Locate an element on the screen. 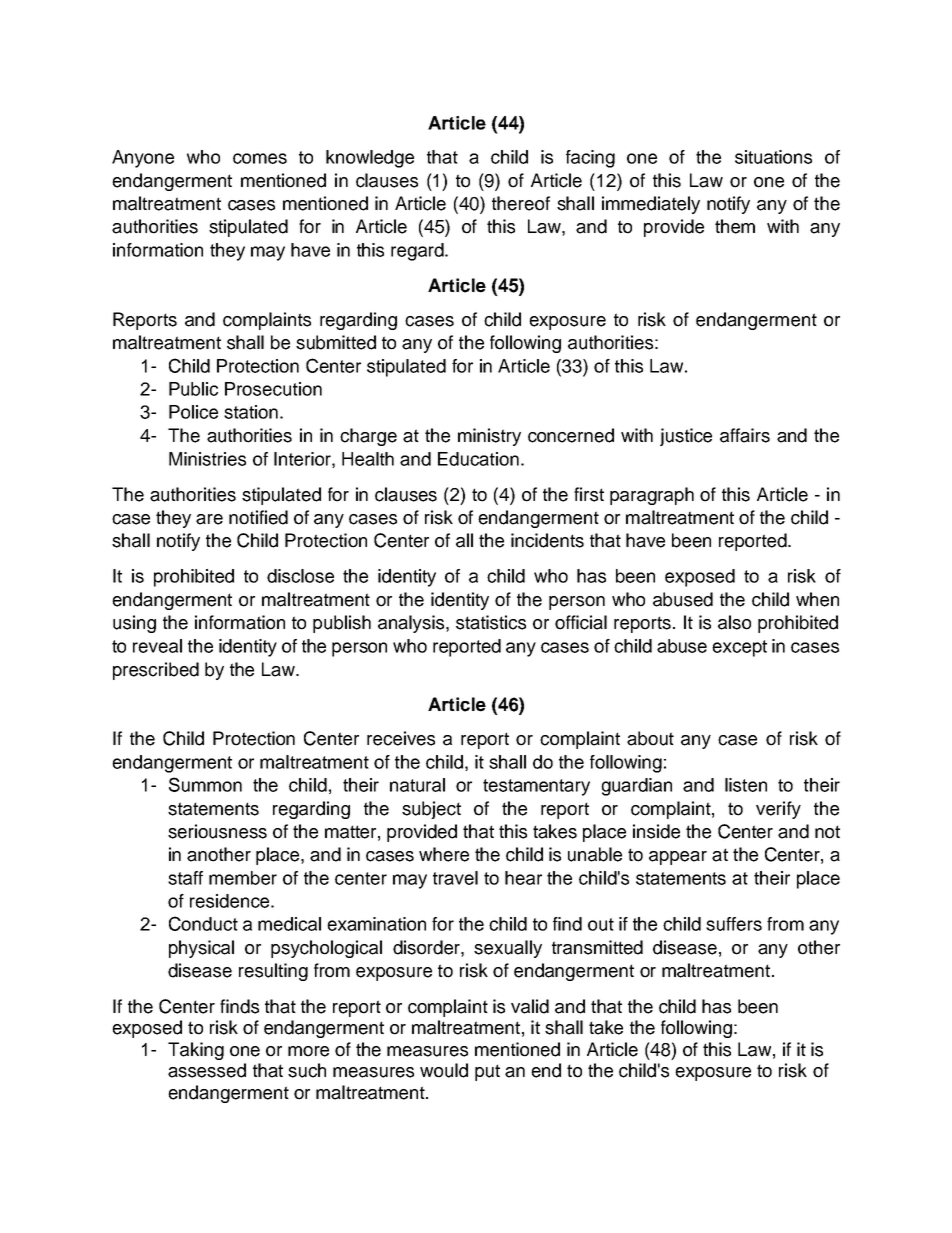  ministry is located at coordinates (489, 437).
